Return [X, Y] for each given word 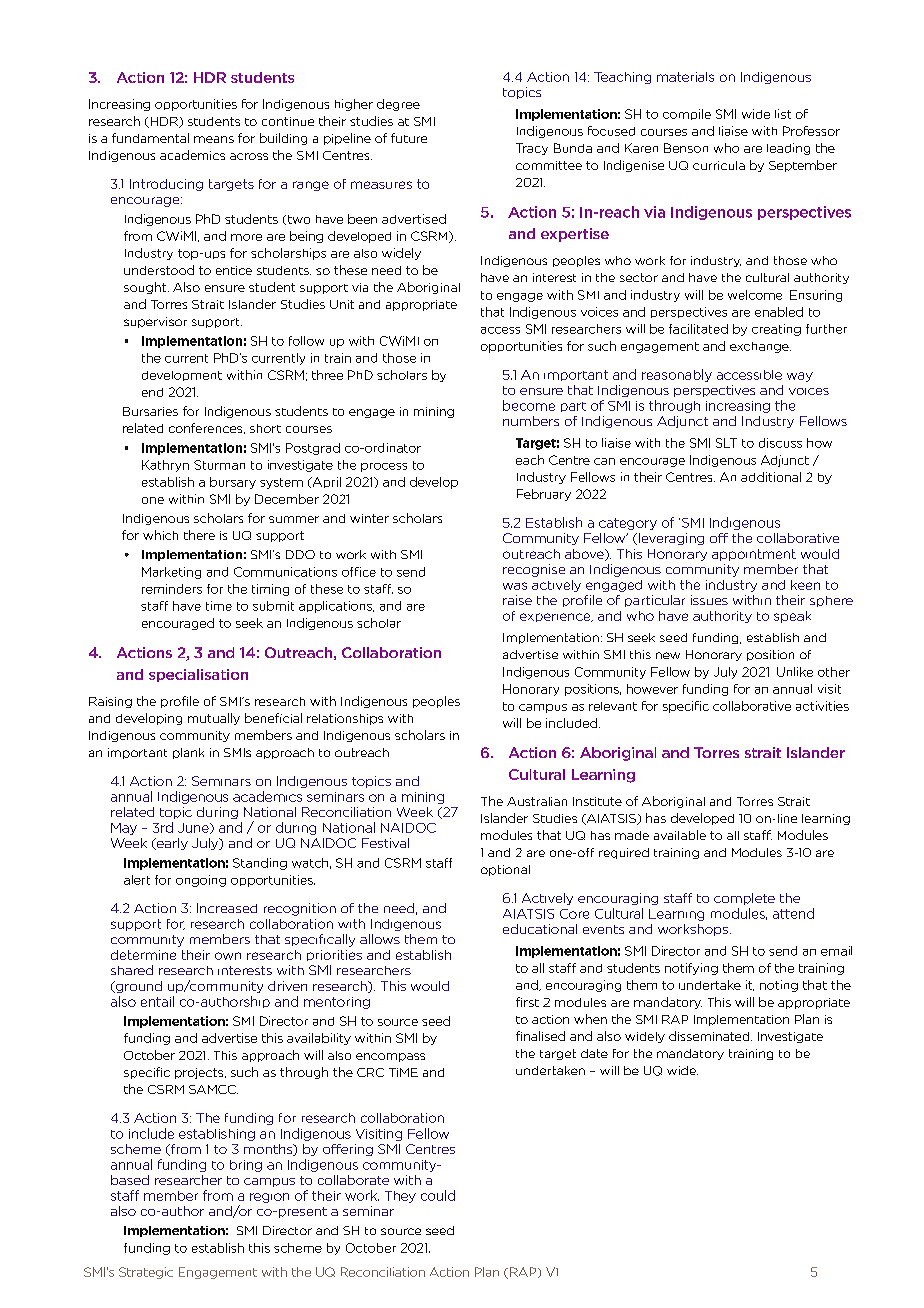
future [409, 138]
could [438, 1195]
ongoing [201, 881]
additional [771, 477]
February [544, 495]
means [214, 139]
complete [744, 899]
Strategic [146, 1273]
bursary [233, 483]
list [783, 114]
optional [505, 870]
